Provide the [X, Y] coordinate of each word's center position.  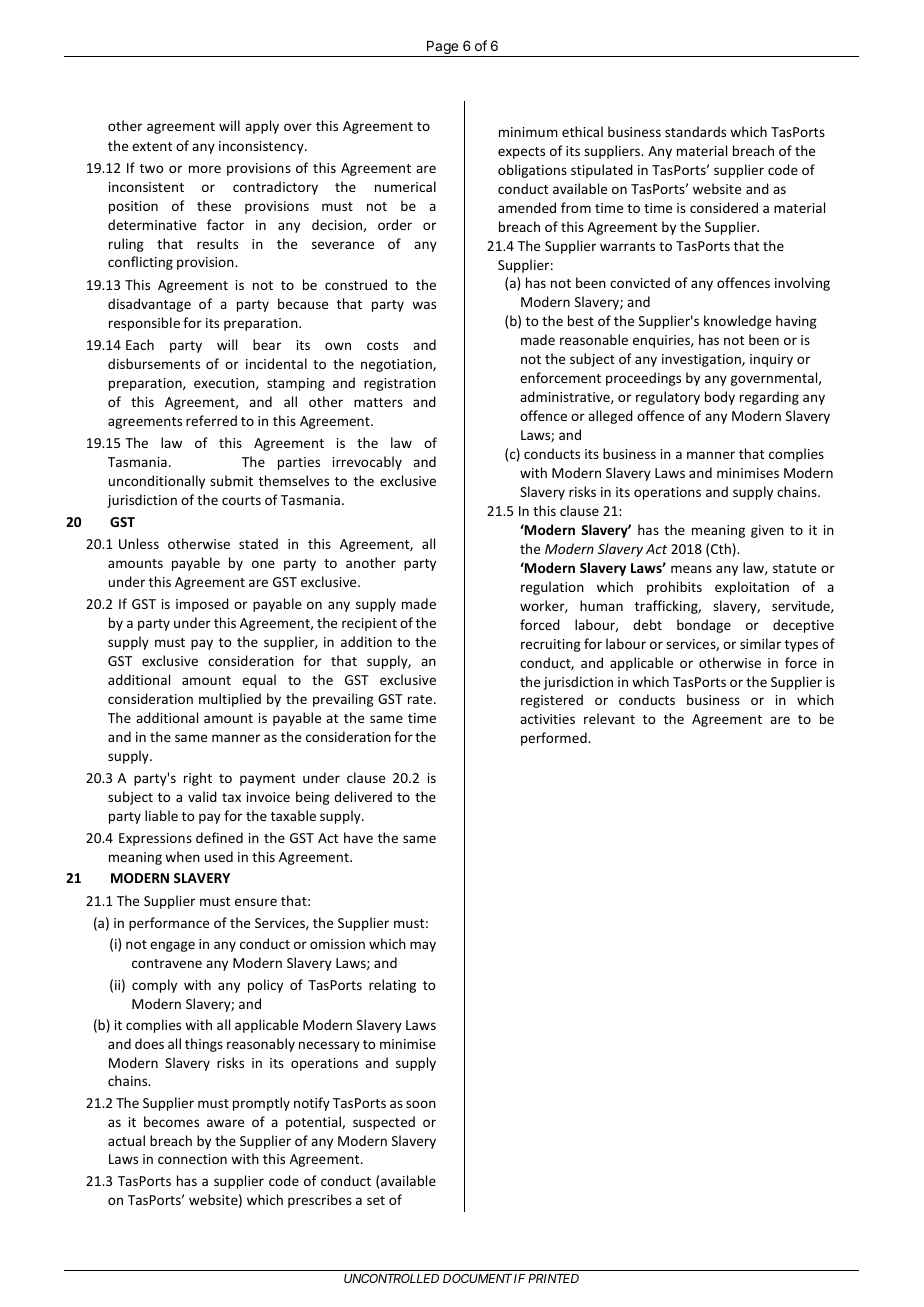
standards [695, 131]
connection [192, 1159]
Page [442, 49]
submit [231, 480]
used [219, 856]
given [767, 531]
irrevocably [367, 463]
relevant [609, 718]
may [423, 946]
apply [262, 127]
